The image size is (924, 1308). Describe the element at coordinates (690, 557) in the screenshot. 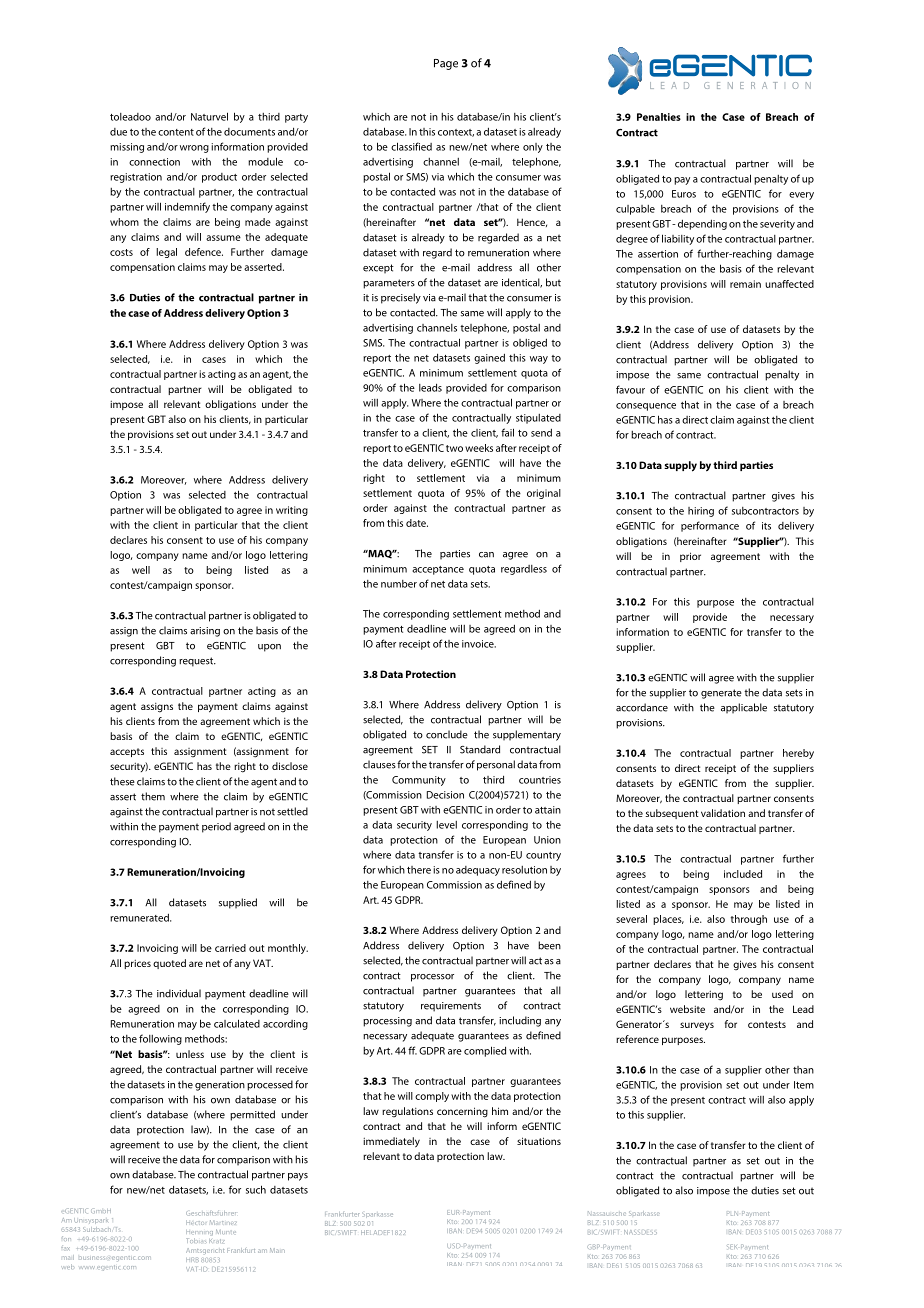

I see `prior` at that location.
